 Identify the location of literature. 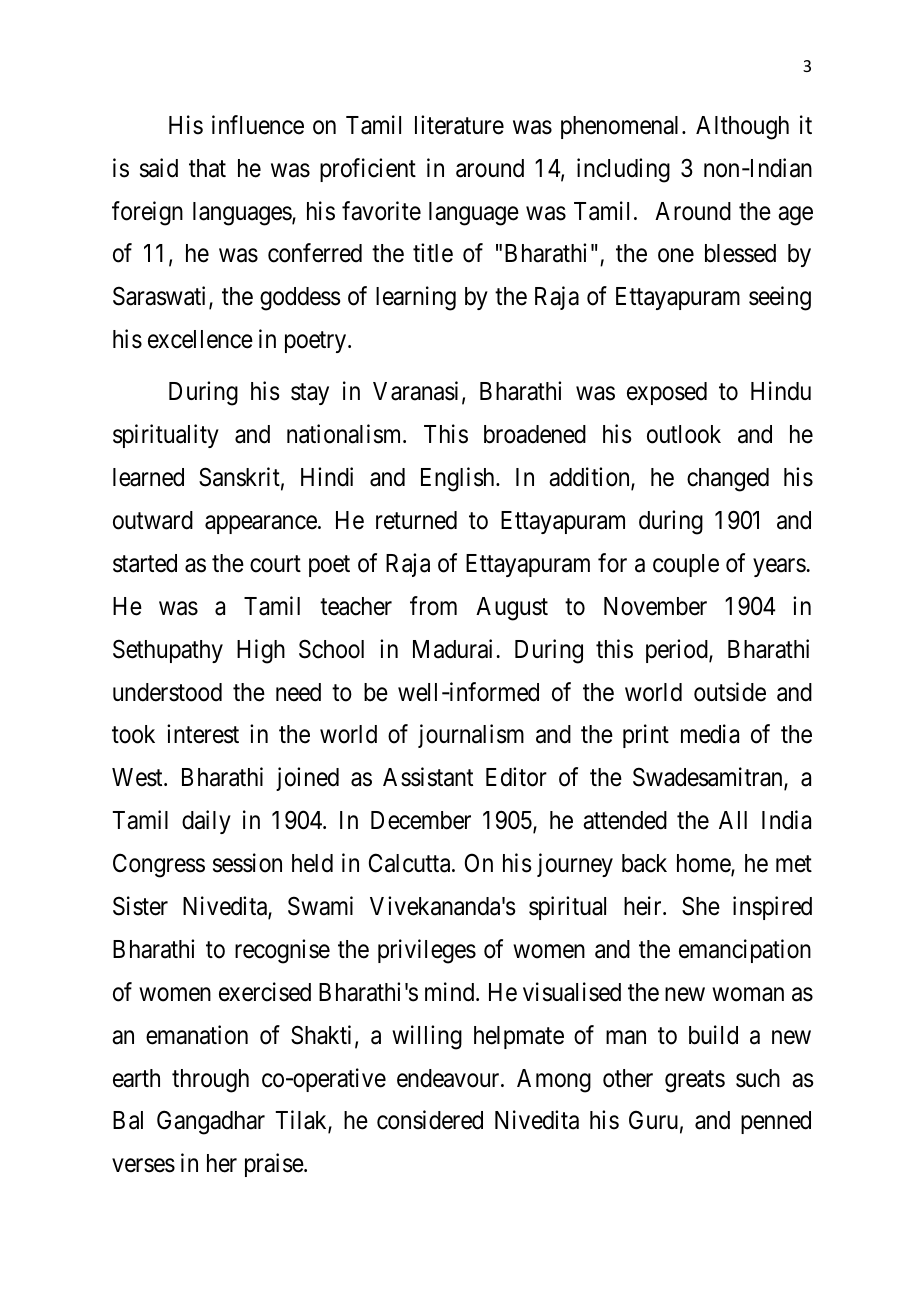
(459, 125).
